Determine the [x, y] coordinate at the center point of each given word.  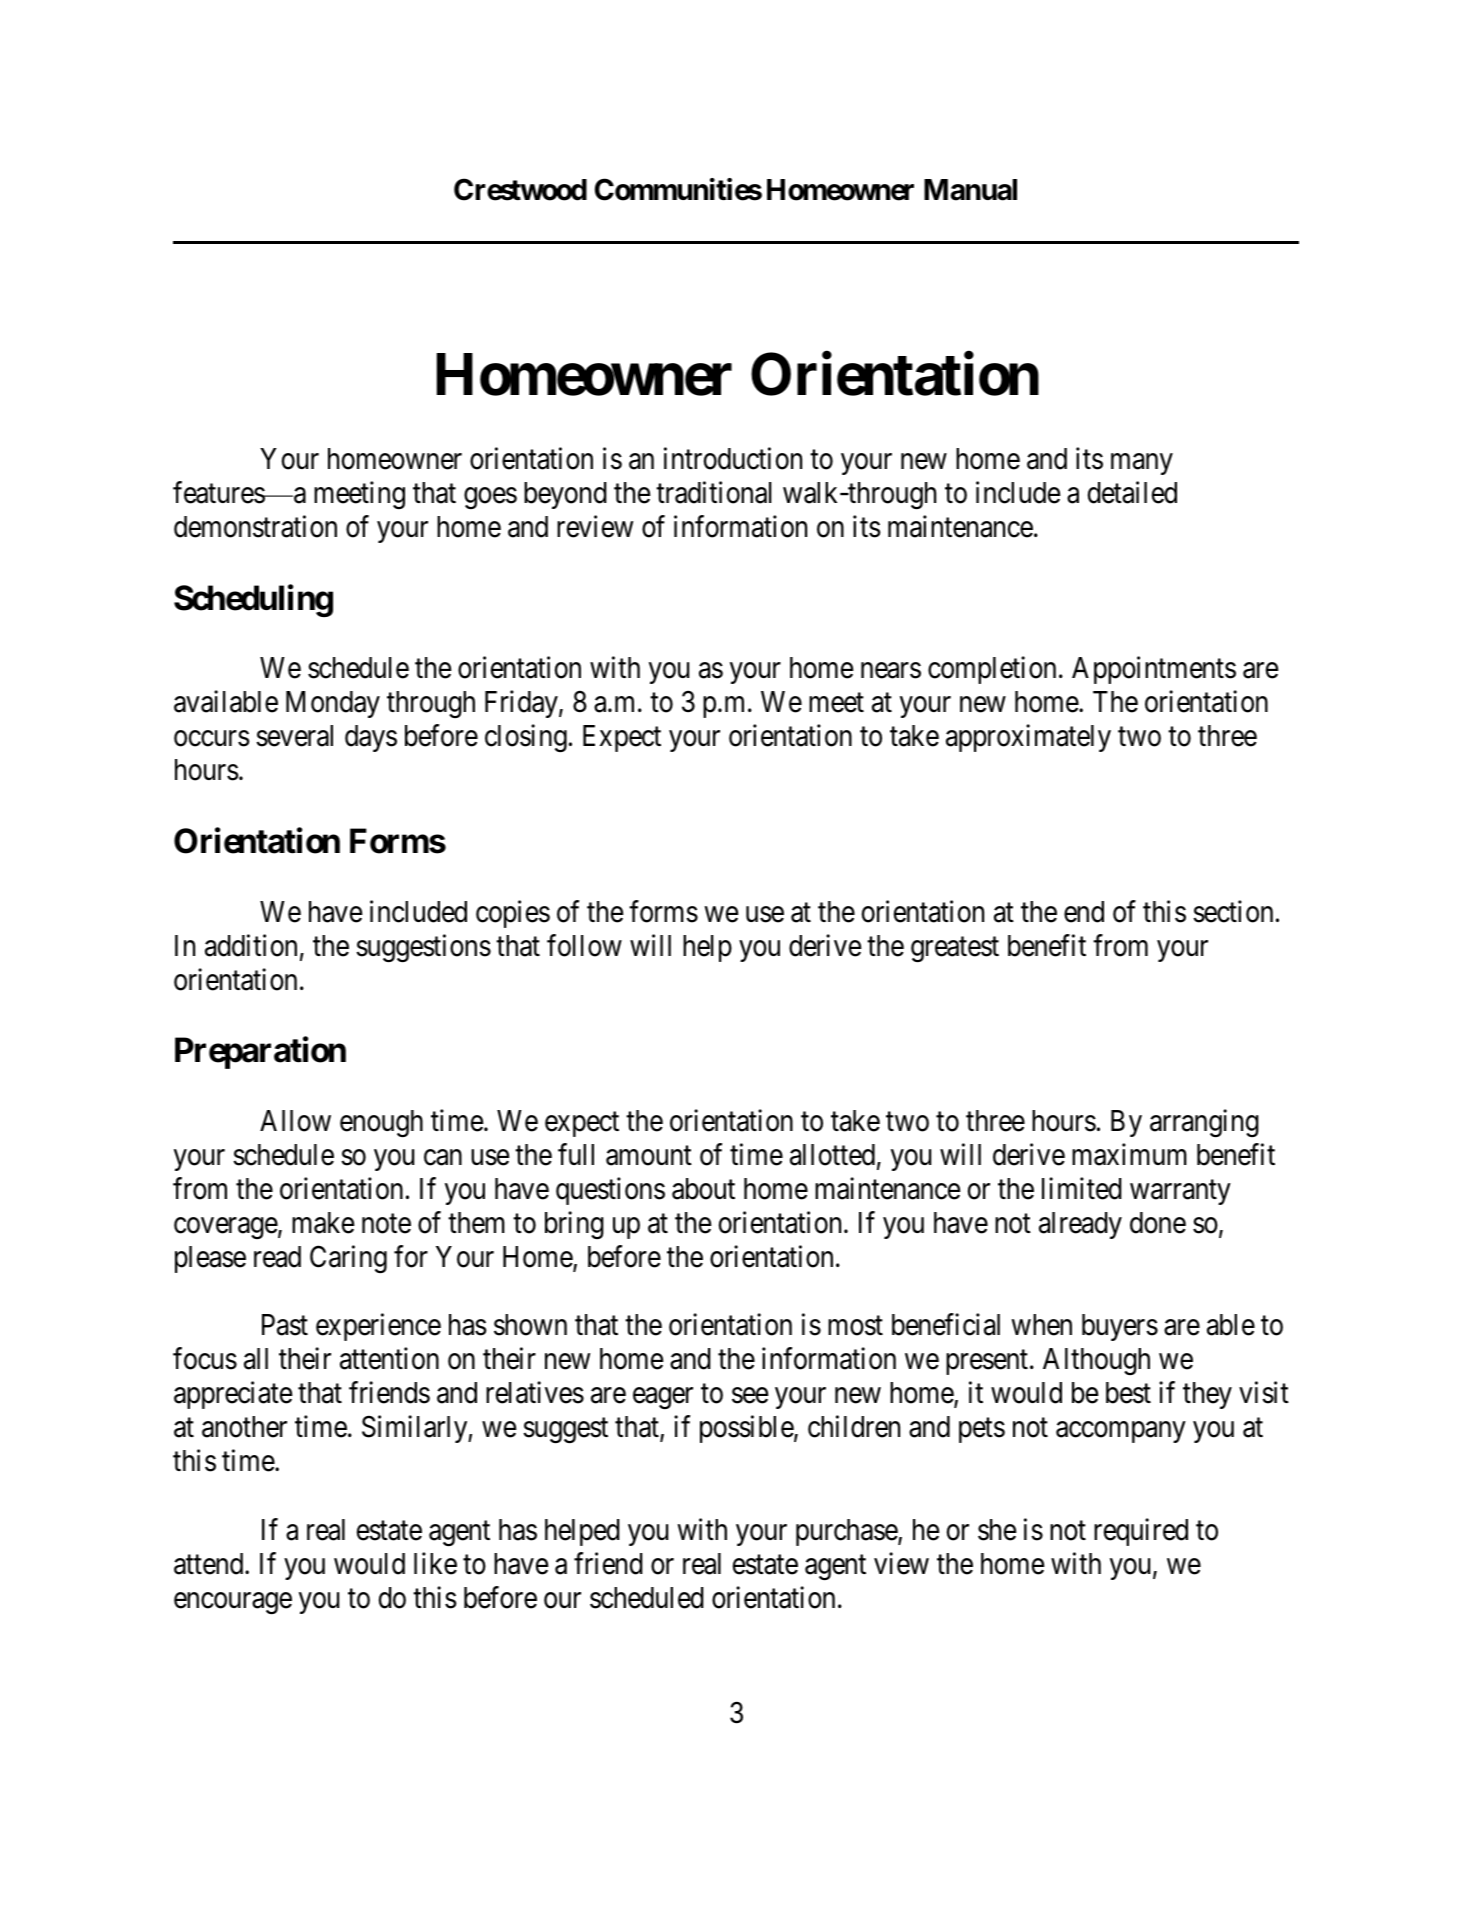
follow [584, 945]
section [1233, 911]
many [1142, 464]
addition [251, 945]
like [435, 1563]
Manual [970, 190]
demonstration [255, 526]
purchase [847, 1532]
